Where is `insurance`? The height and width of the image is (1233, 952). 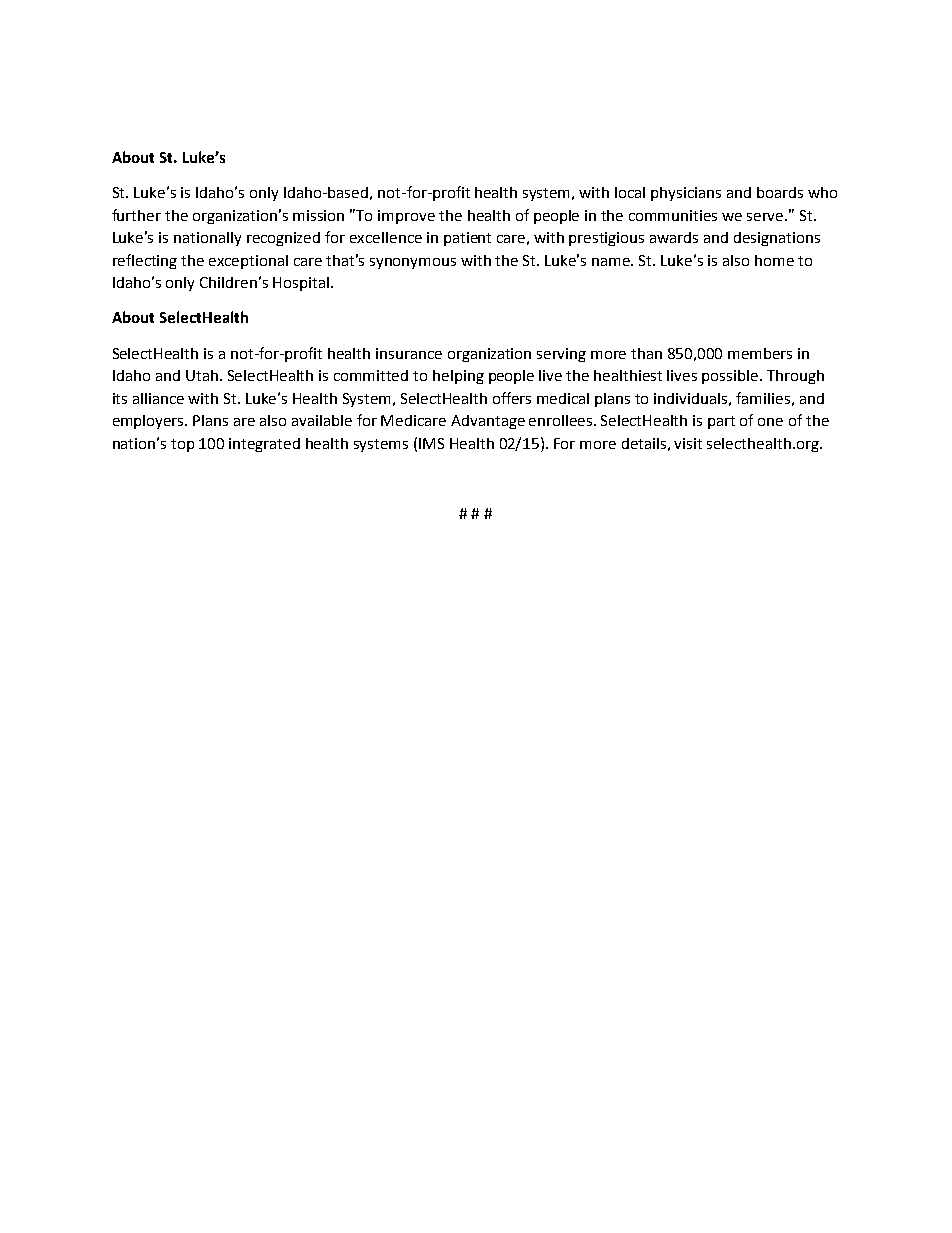 insurance is located at coordinates (409, 353).
